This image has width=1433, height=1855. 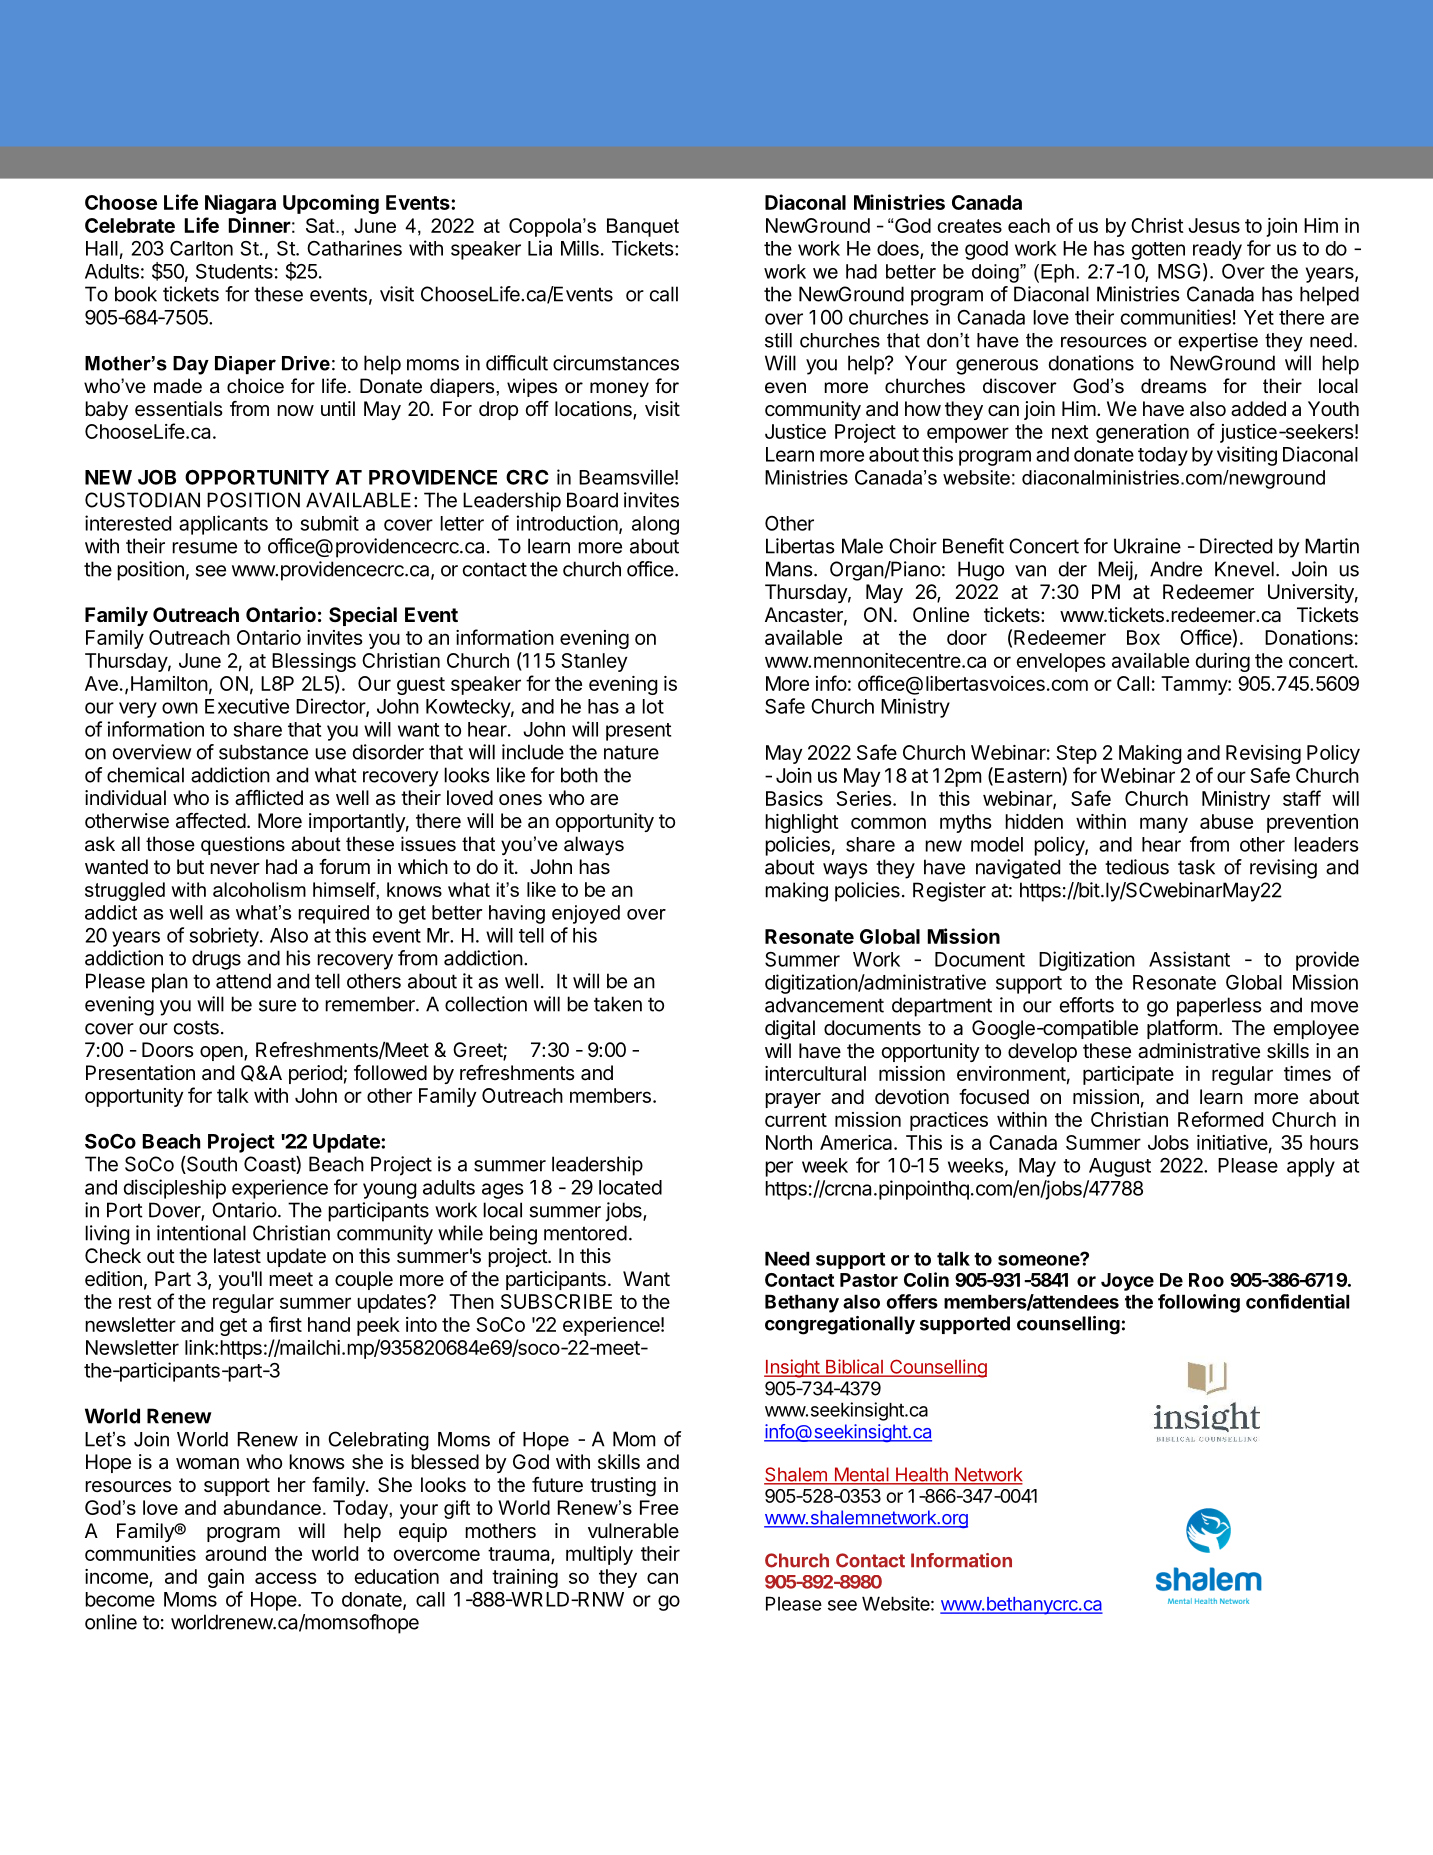 What do you see at coordinates (263, 752) in the image?
I see `substance` at bounding box center [263, 752].
